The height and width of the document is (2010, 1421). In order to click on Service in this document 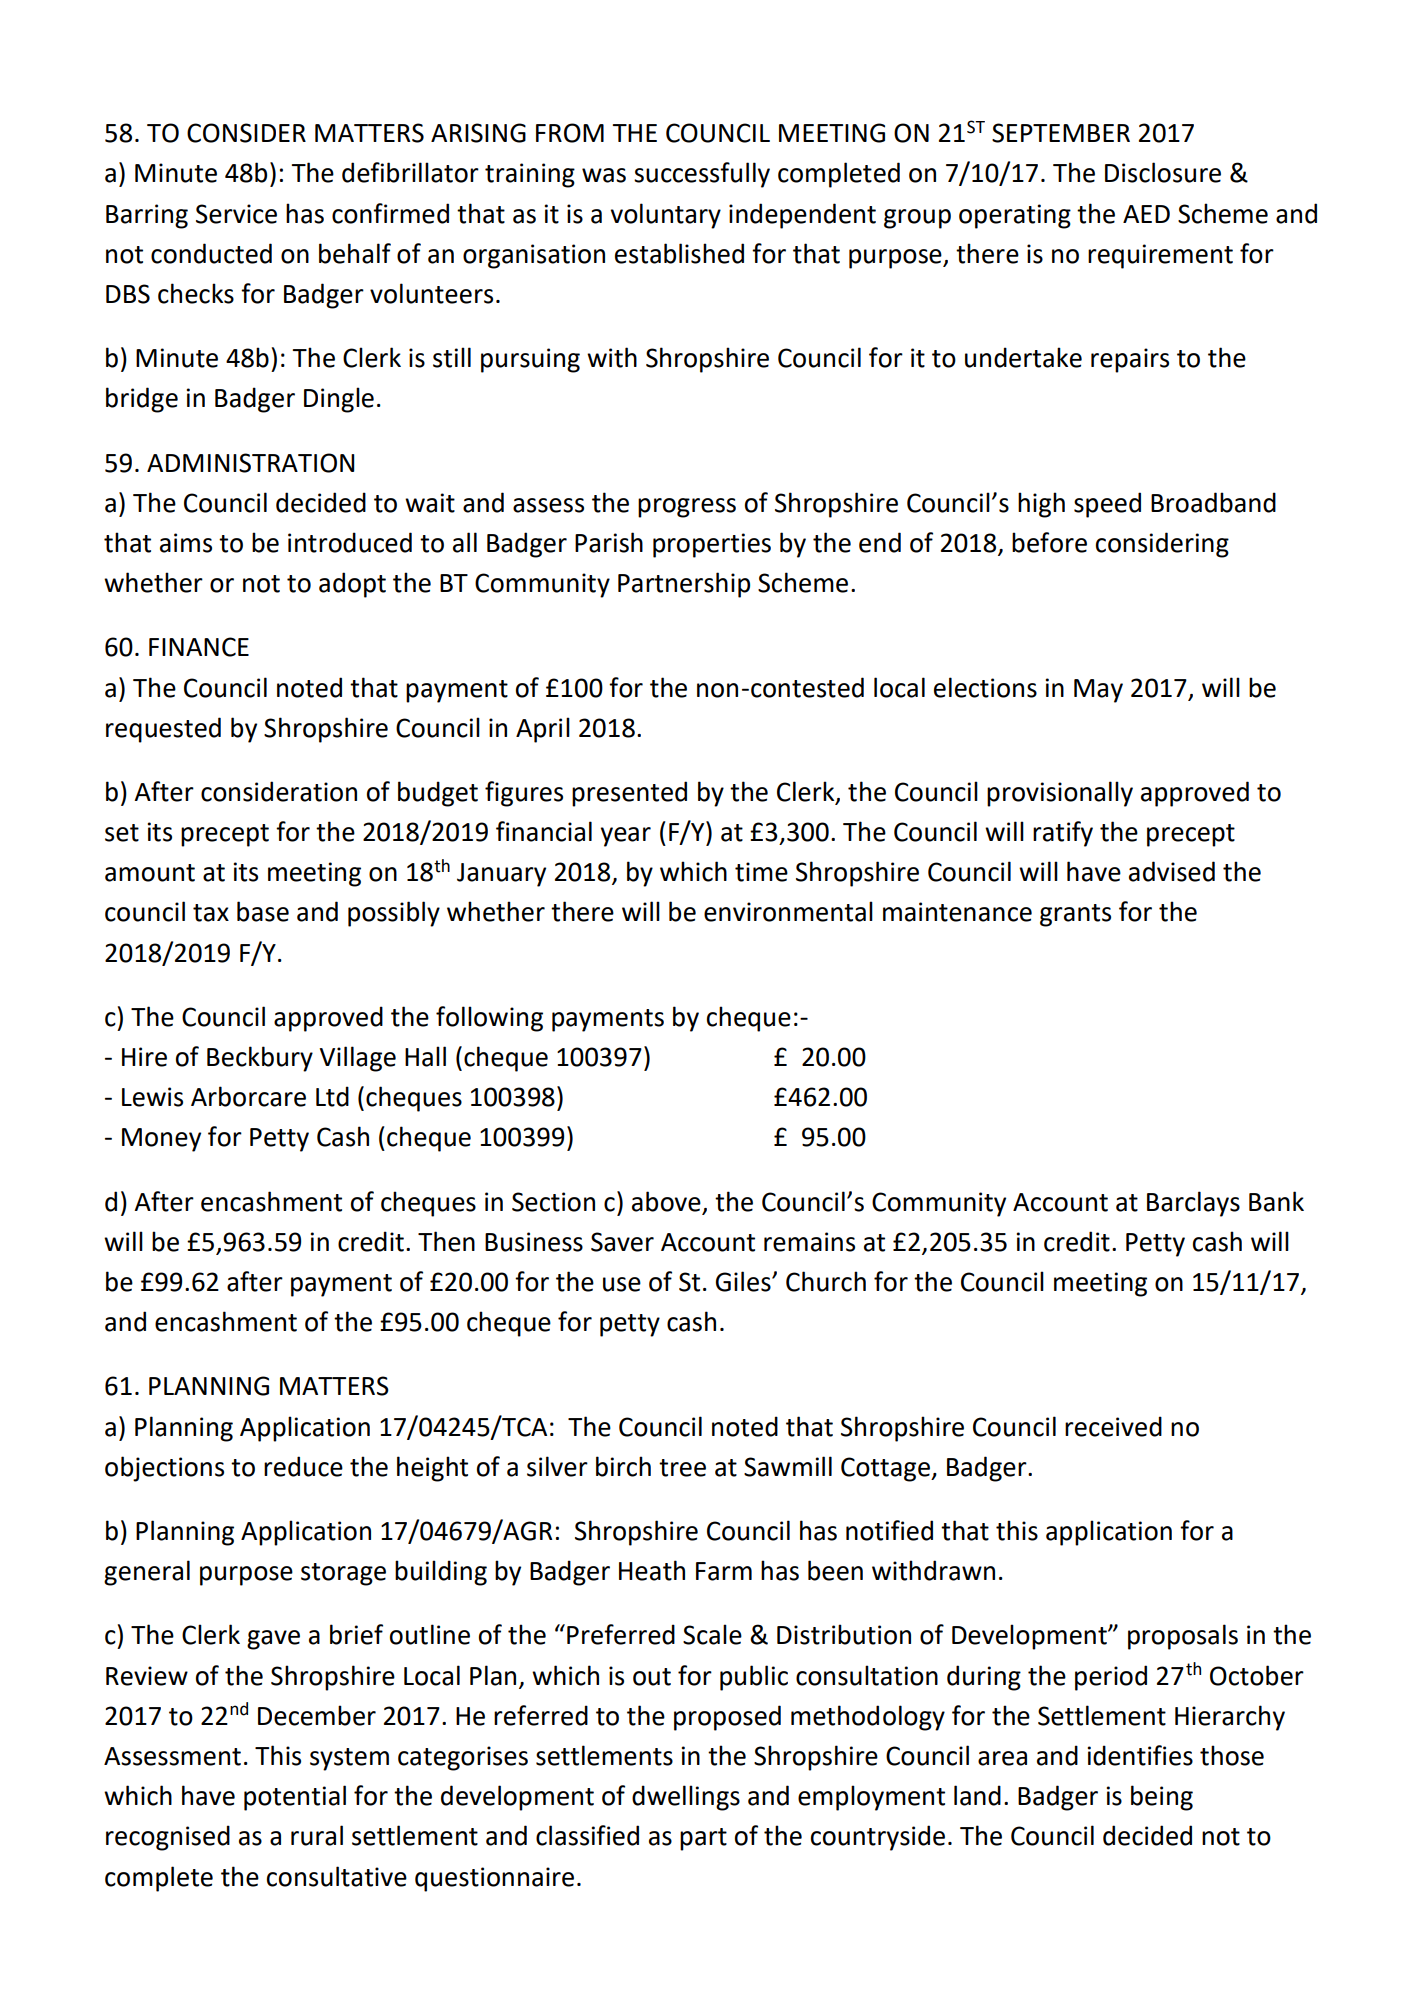, I will do `click(236, 214)`.
